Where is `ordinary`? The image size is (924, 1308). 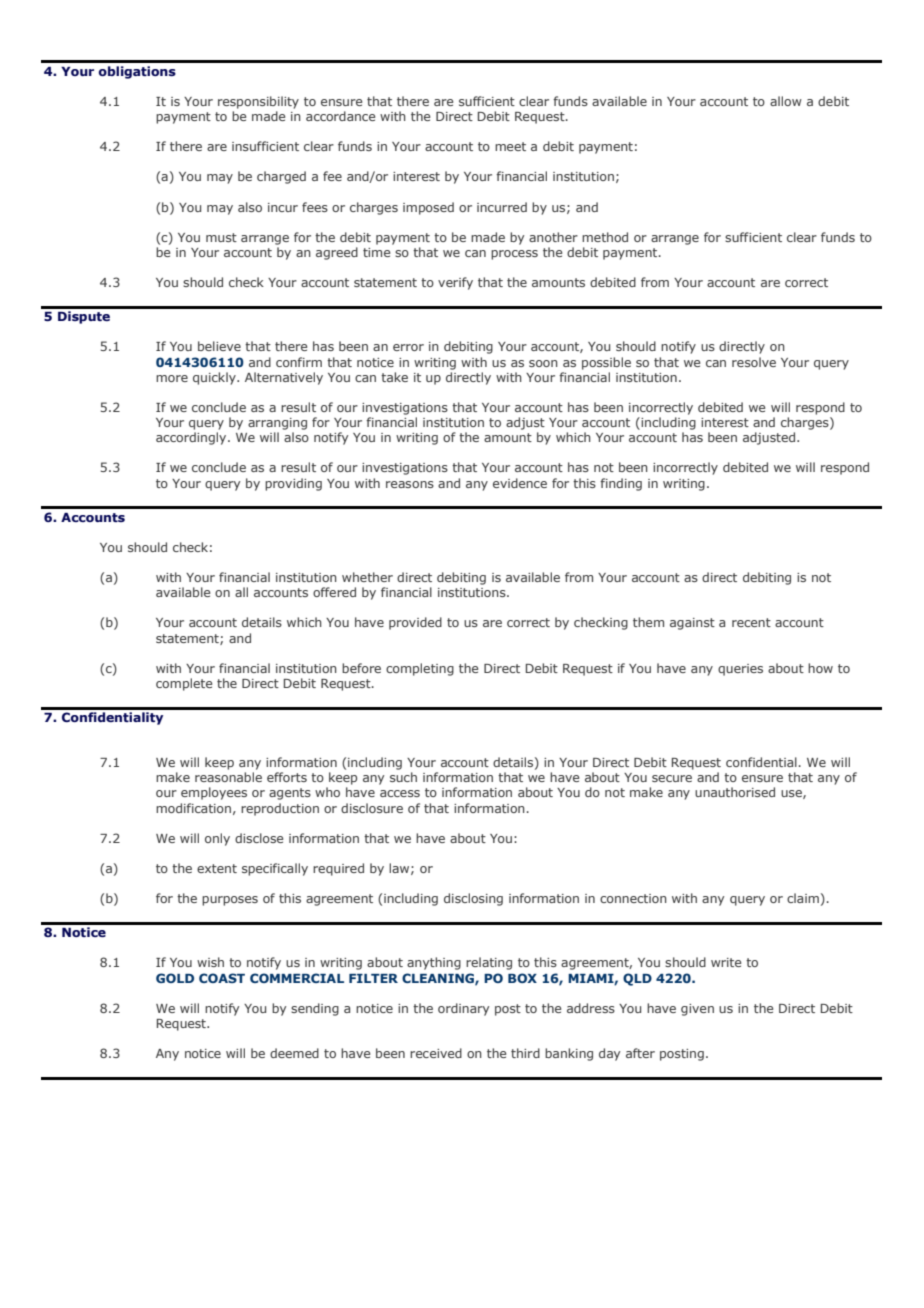
ordinary is located at coordinates (463, 1009).
